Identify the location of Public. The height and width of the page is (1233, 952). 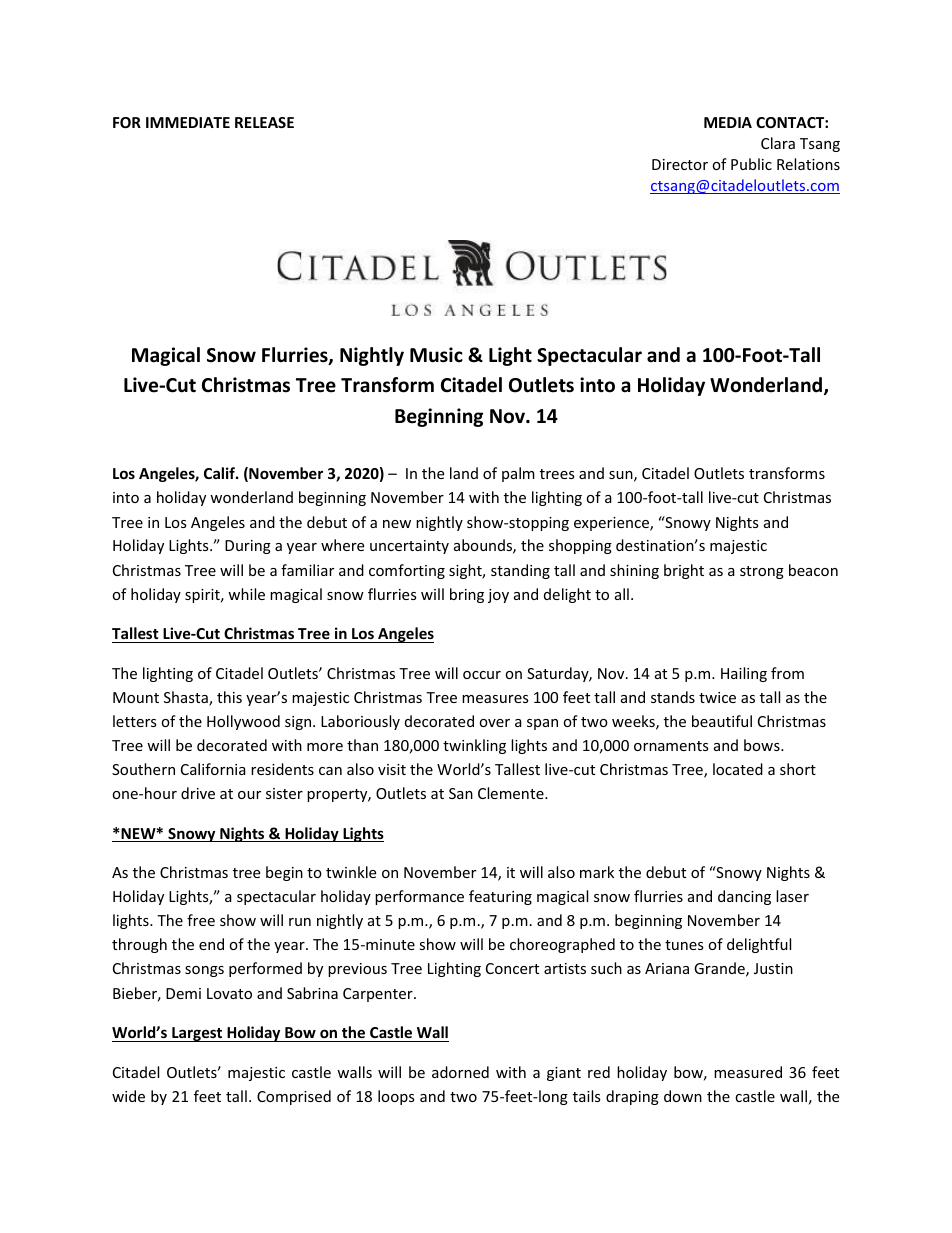
(751, 164).
